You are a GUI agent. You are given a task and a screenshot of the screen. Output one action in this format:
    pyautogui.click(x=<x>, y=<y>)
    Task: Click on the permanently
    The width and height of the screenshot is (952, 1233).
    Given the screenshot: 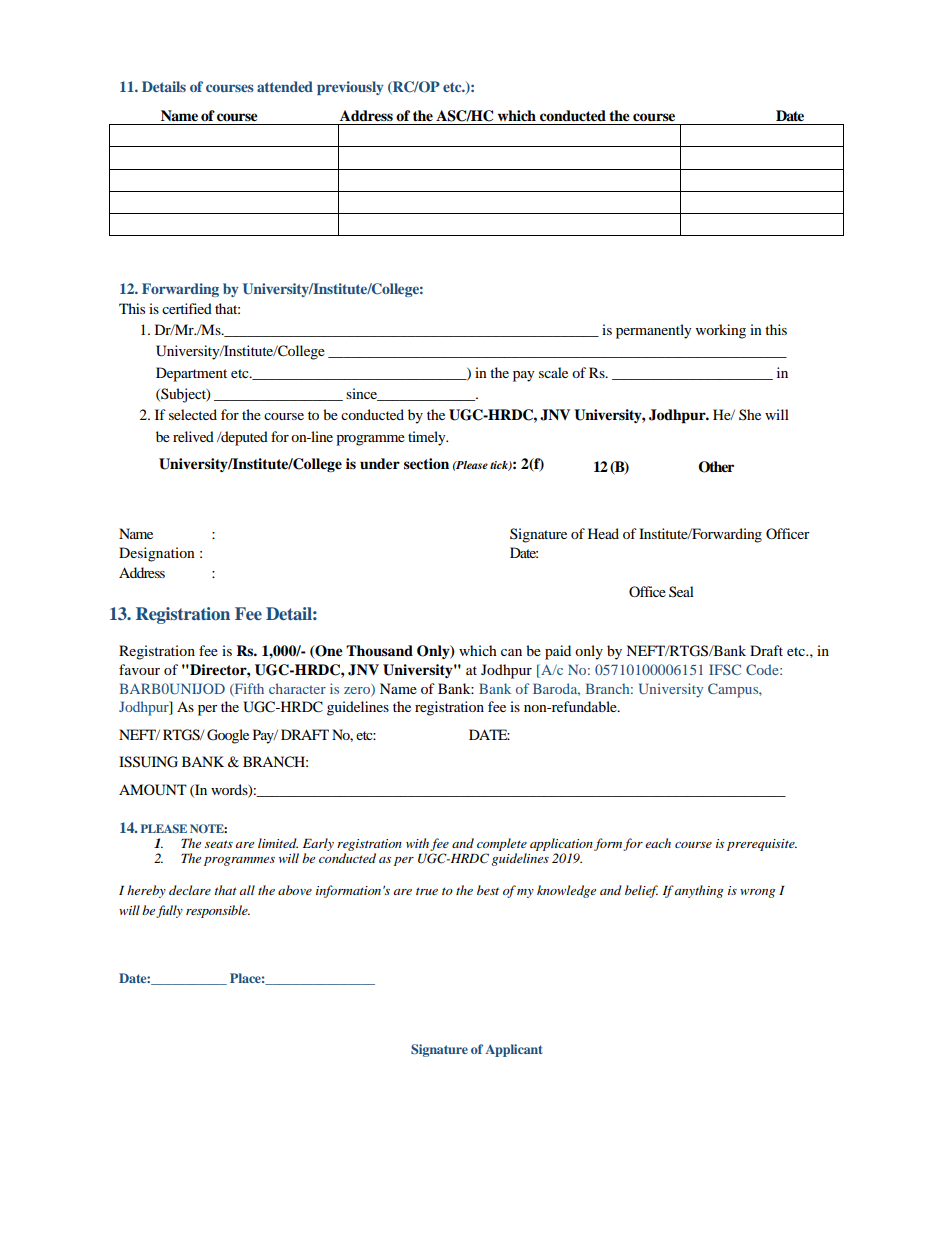 What is the action you would take?
    pyautogui.click(x=654, y=331)
